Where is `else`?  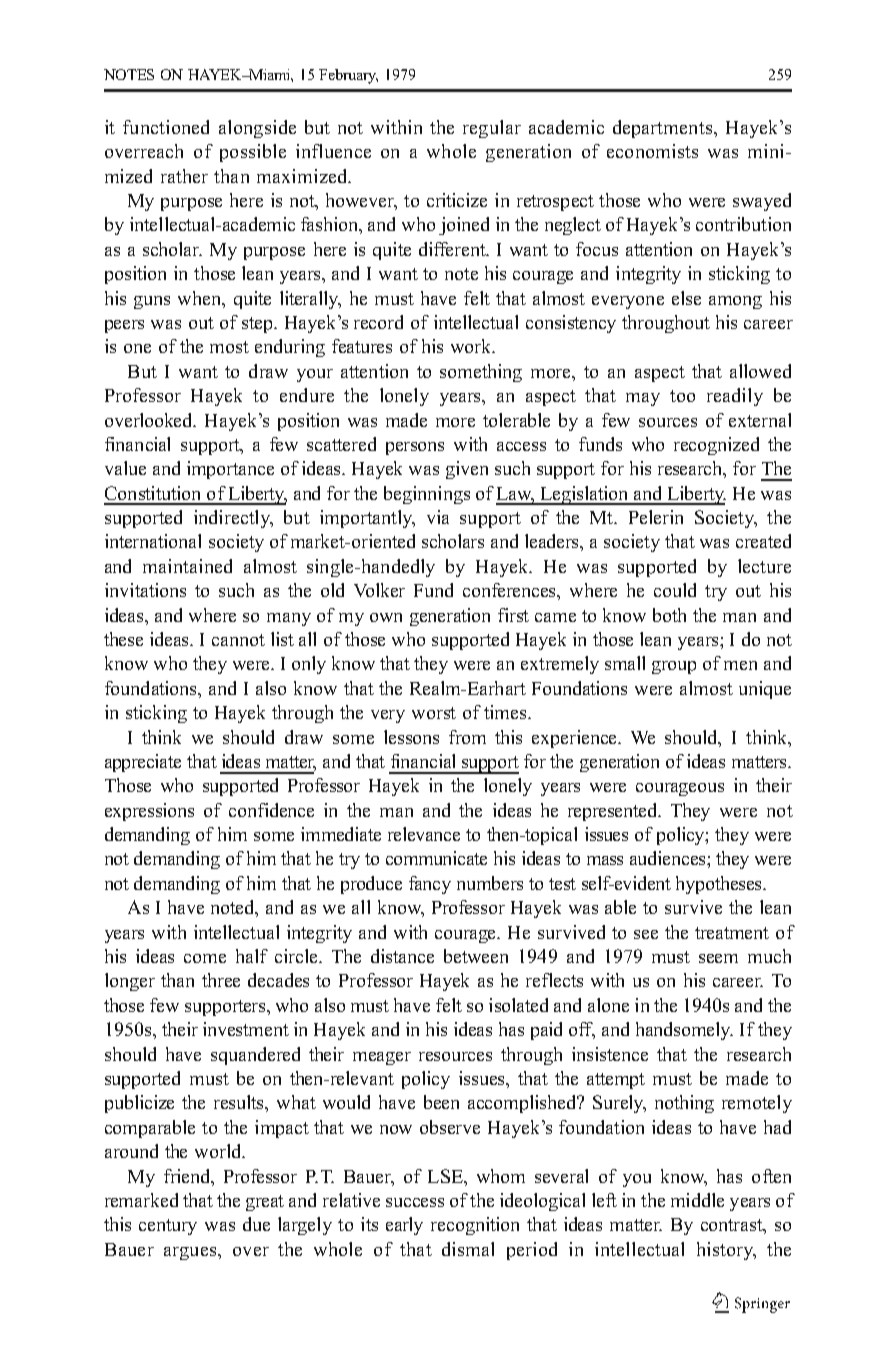 else is located at coordinates (686, 298).
